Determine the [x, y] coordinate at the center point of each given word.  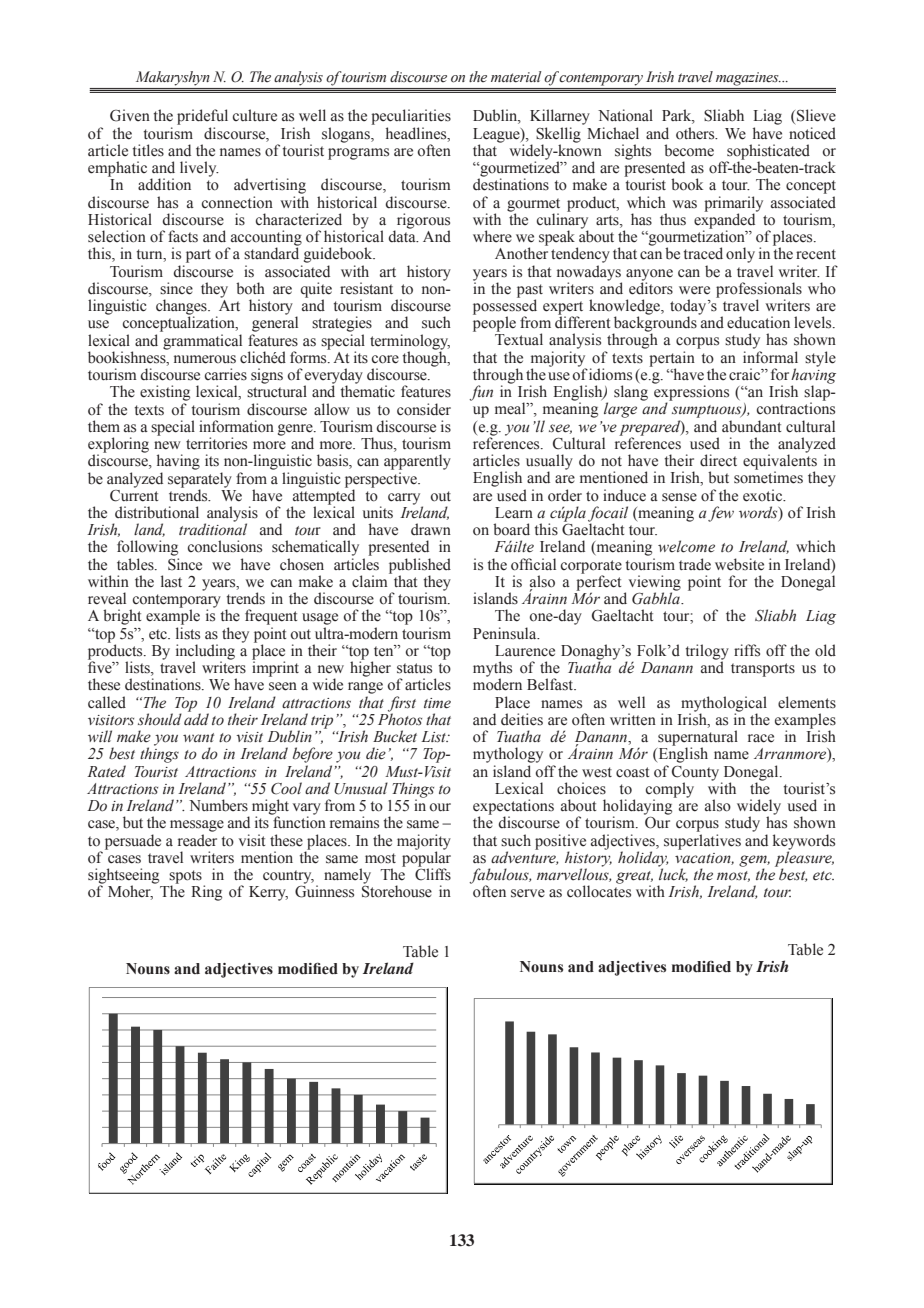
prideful [202, 117]
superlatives [702, 842]
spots [185, 878]
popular [426, 859]
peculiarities [411, 117]
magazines [748, 79]
